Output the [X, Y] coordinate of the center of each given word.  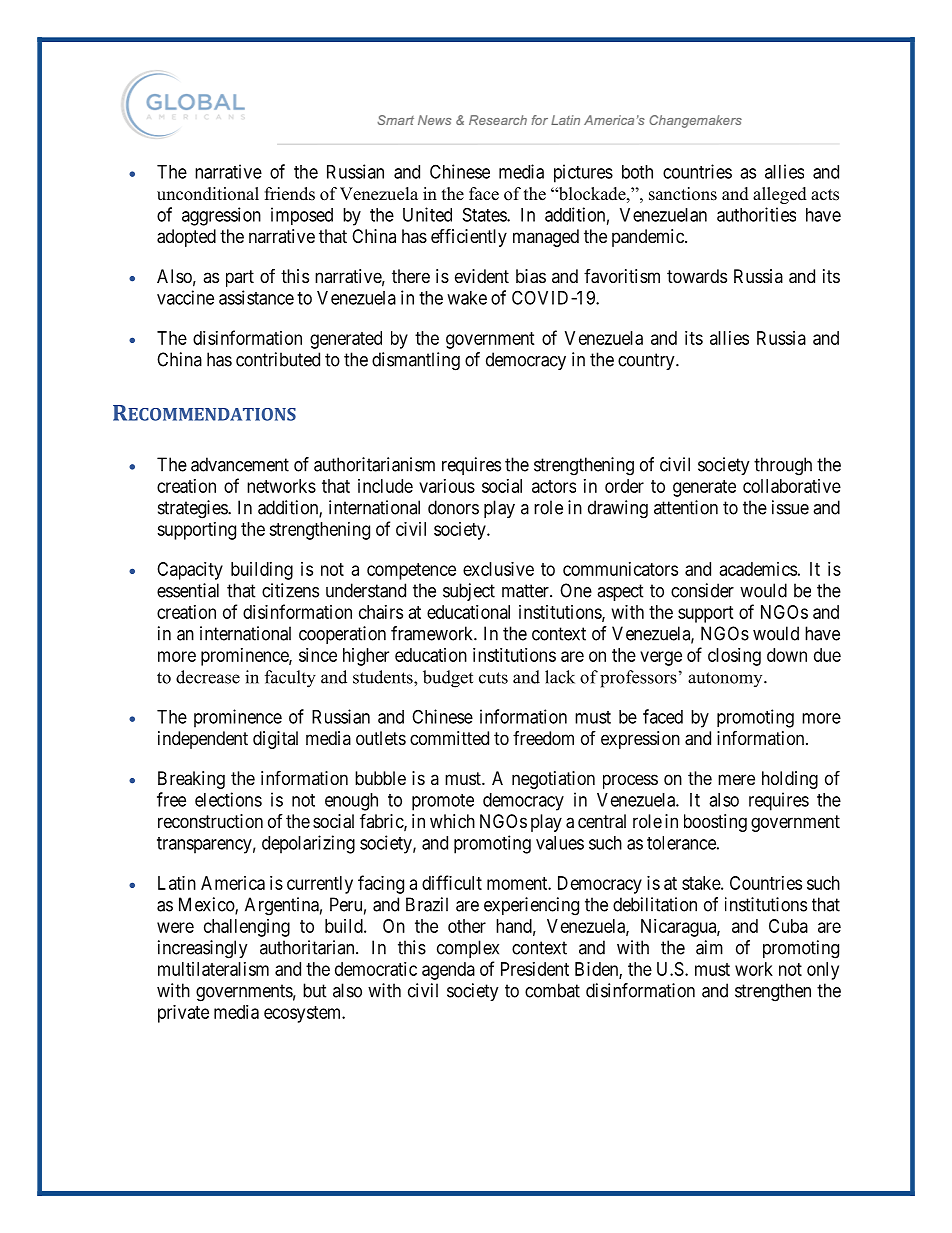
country [647, 361]
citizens [290, 590]
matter [526, 591]
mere [736, 779]
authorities [756, 214]
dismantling [416, 361]
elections [228, 799]
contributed [278, 359]
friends [290, 194]
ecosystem [304, 1014]
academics [758, 569]
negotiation [553, 780]
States [485, 214]
